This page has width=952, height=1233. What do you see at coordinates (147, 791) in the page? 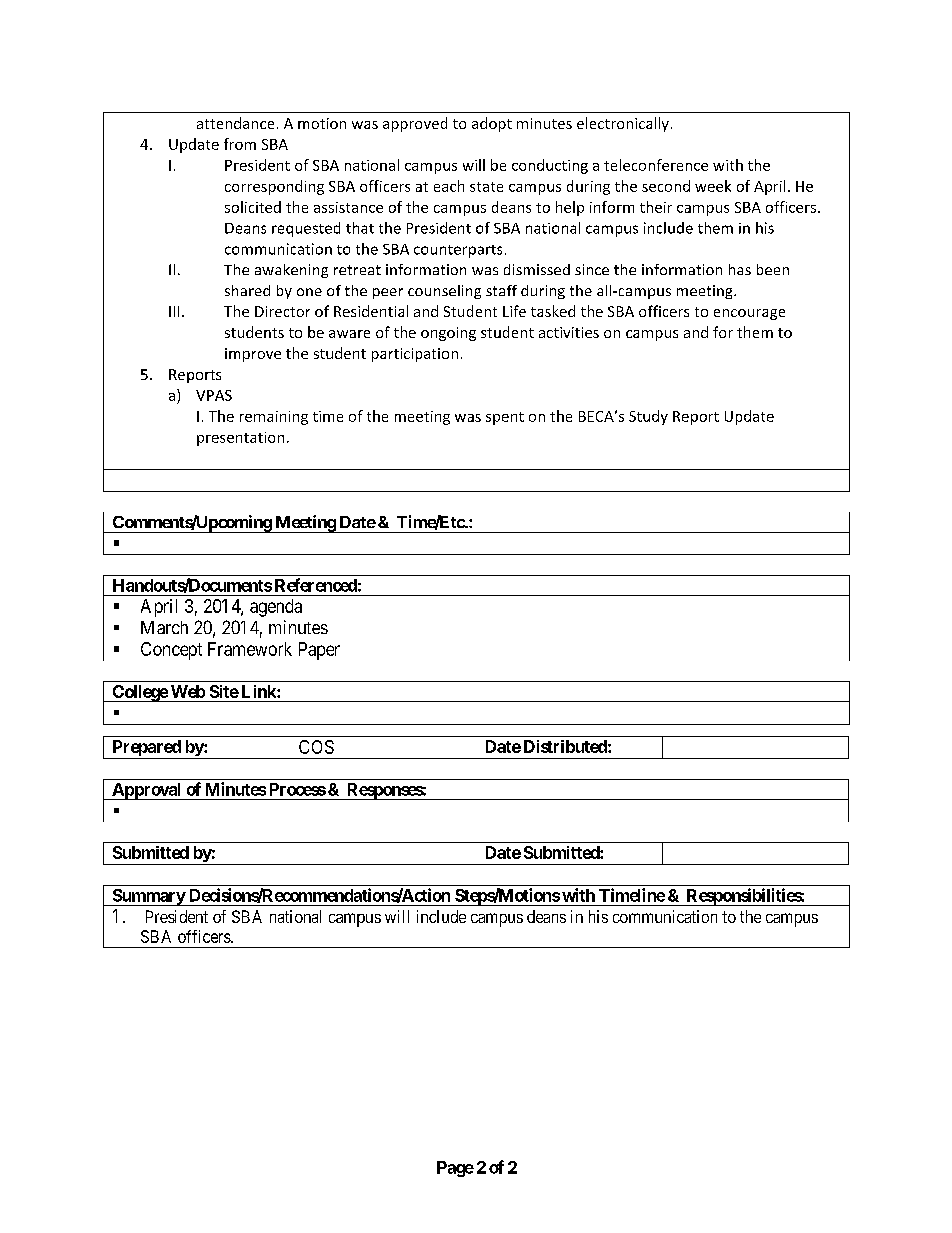
I see `Approval` at bounding box center [147, 791].
